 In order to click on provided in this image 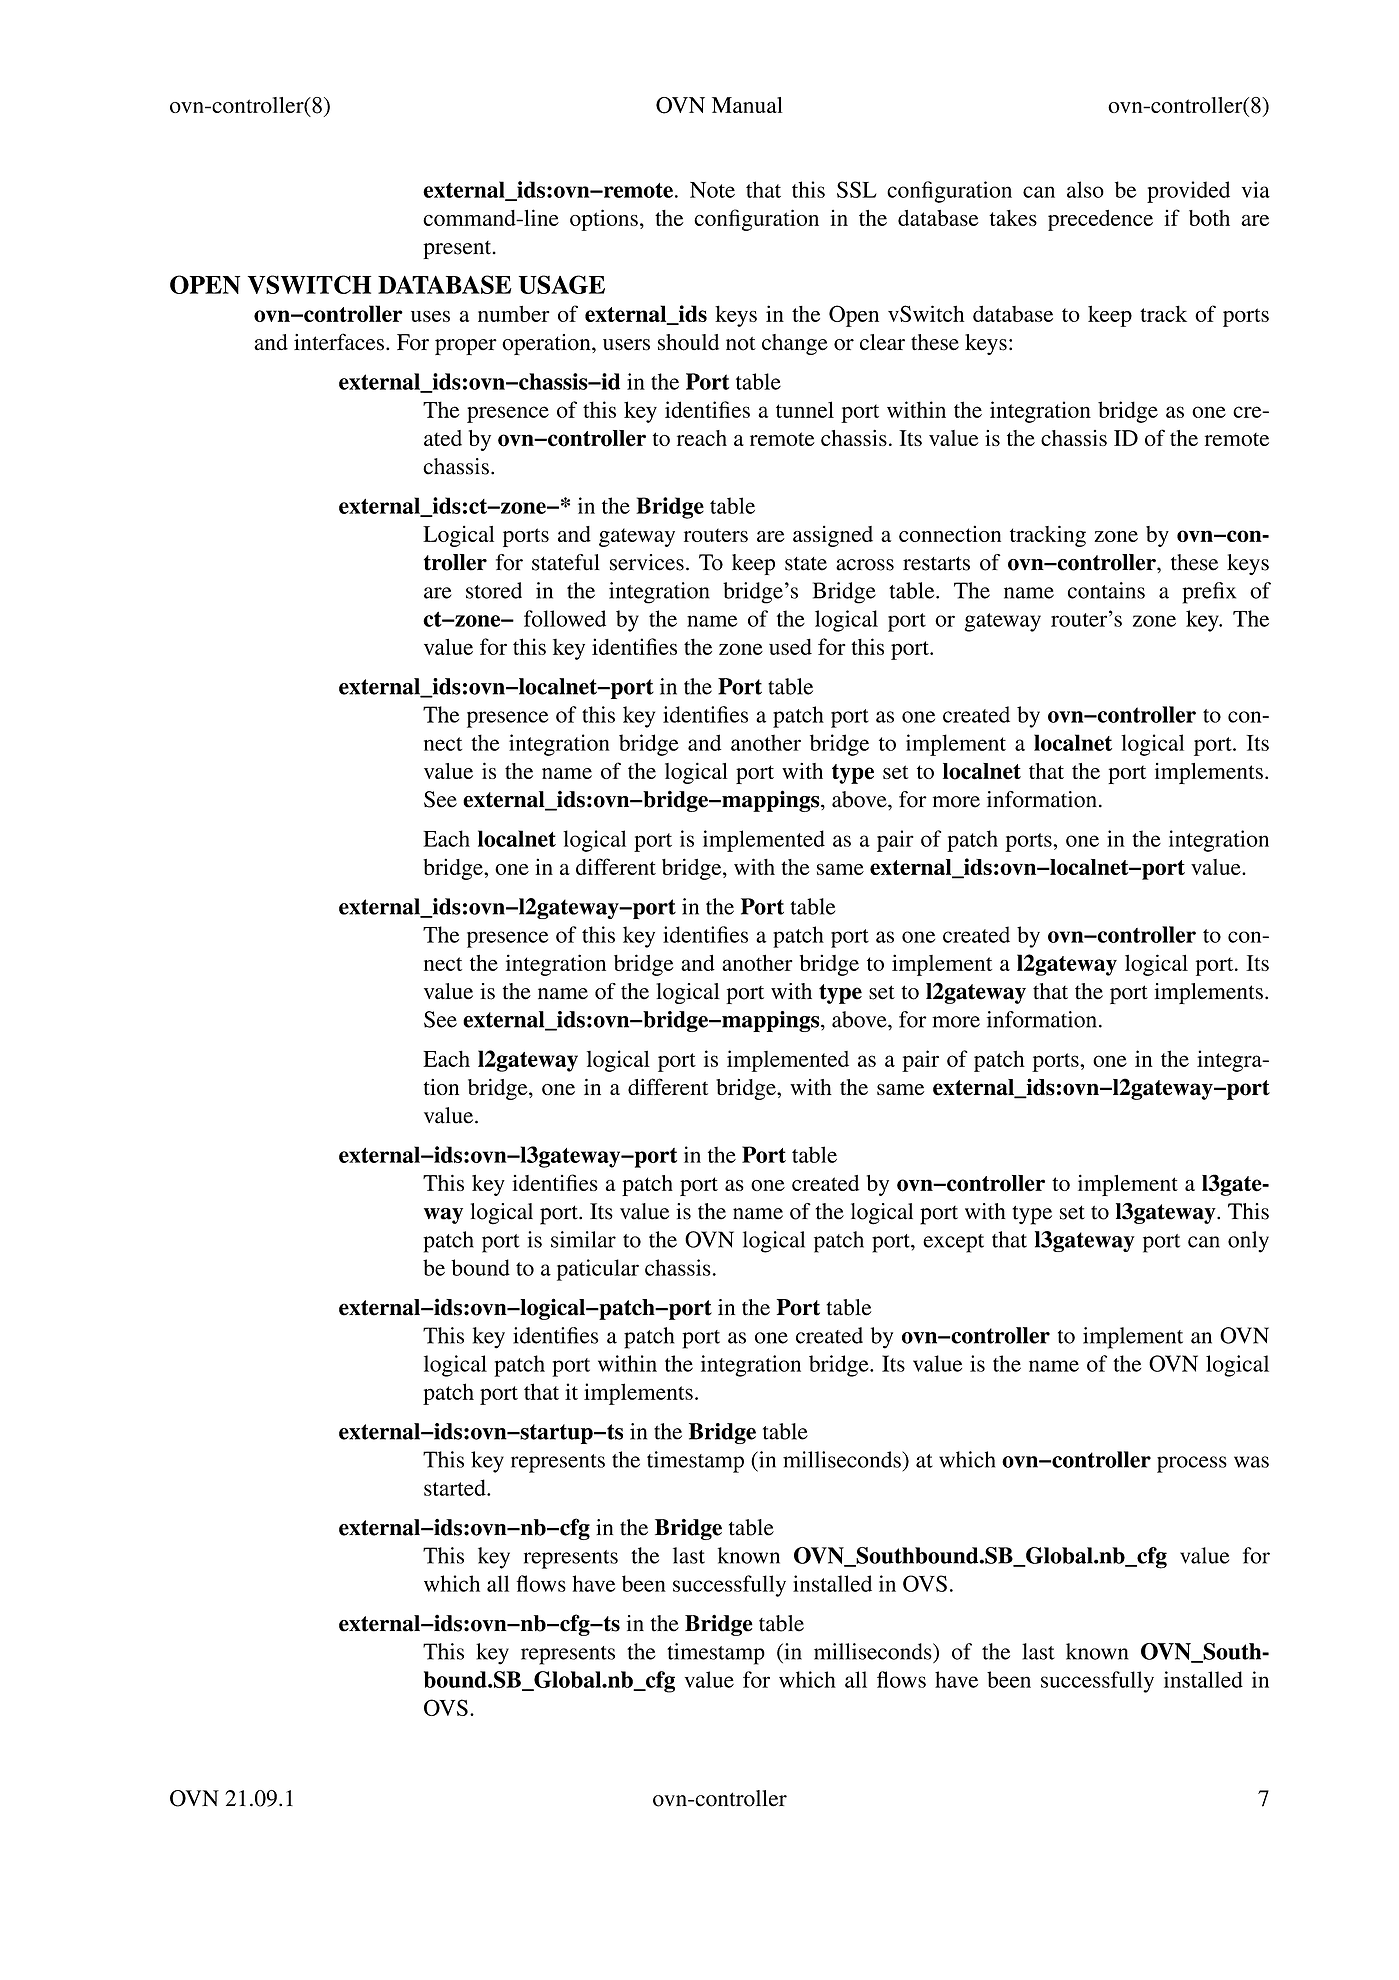, I will do `click(1188, 192)`.
